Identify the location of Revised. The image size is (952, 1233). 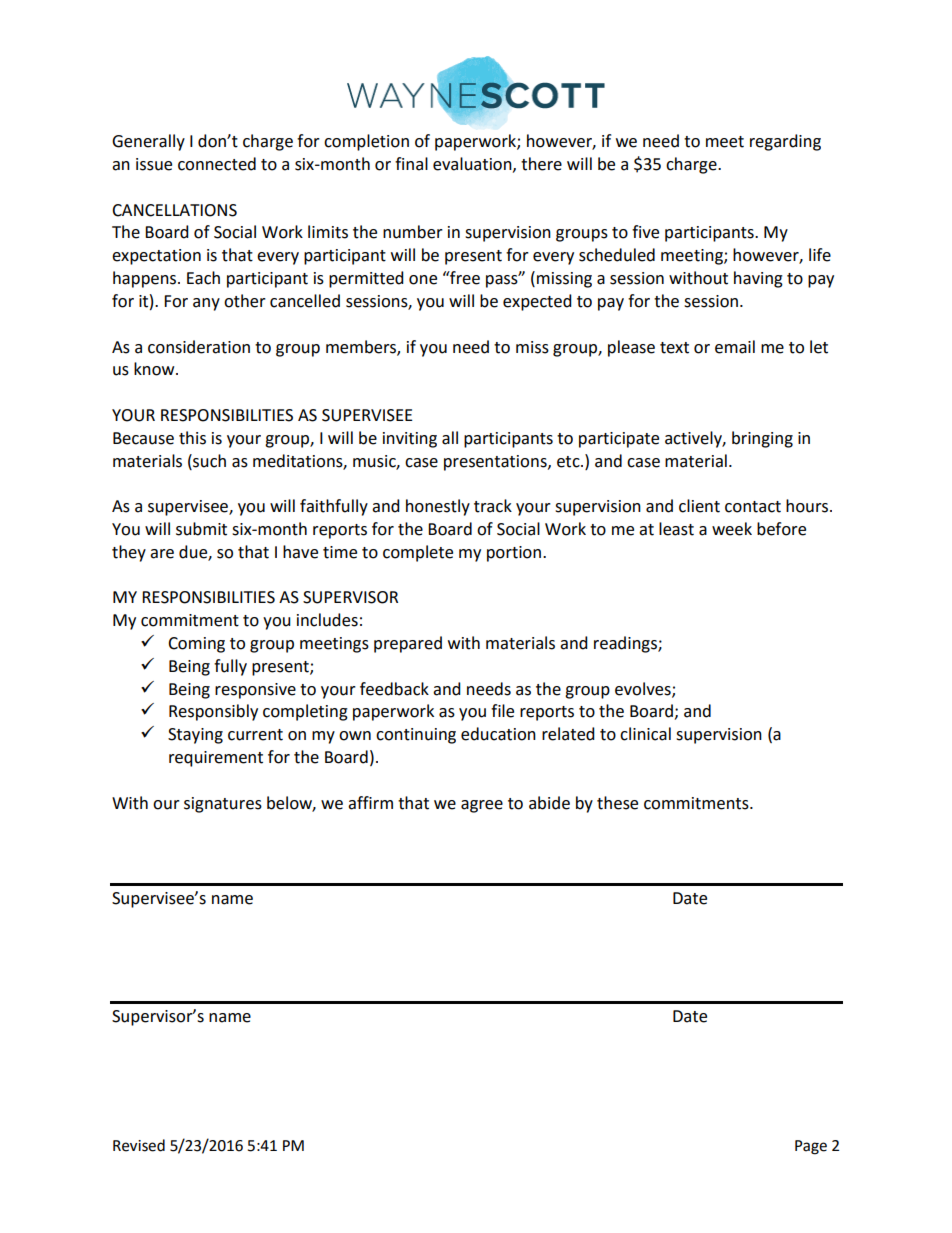
(139, 1145).
